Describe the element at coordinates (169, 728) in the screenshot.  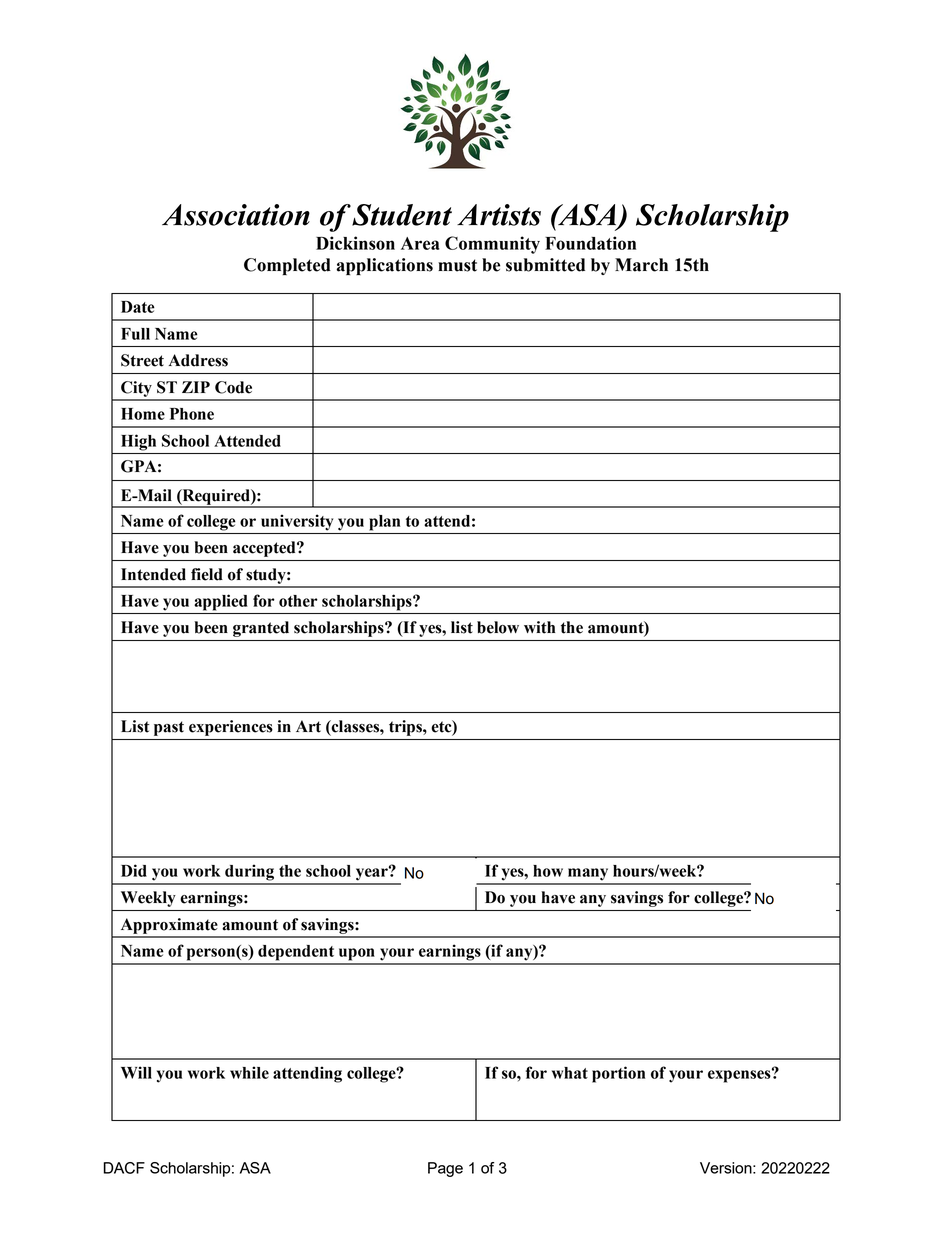
I see `past` at that location.
